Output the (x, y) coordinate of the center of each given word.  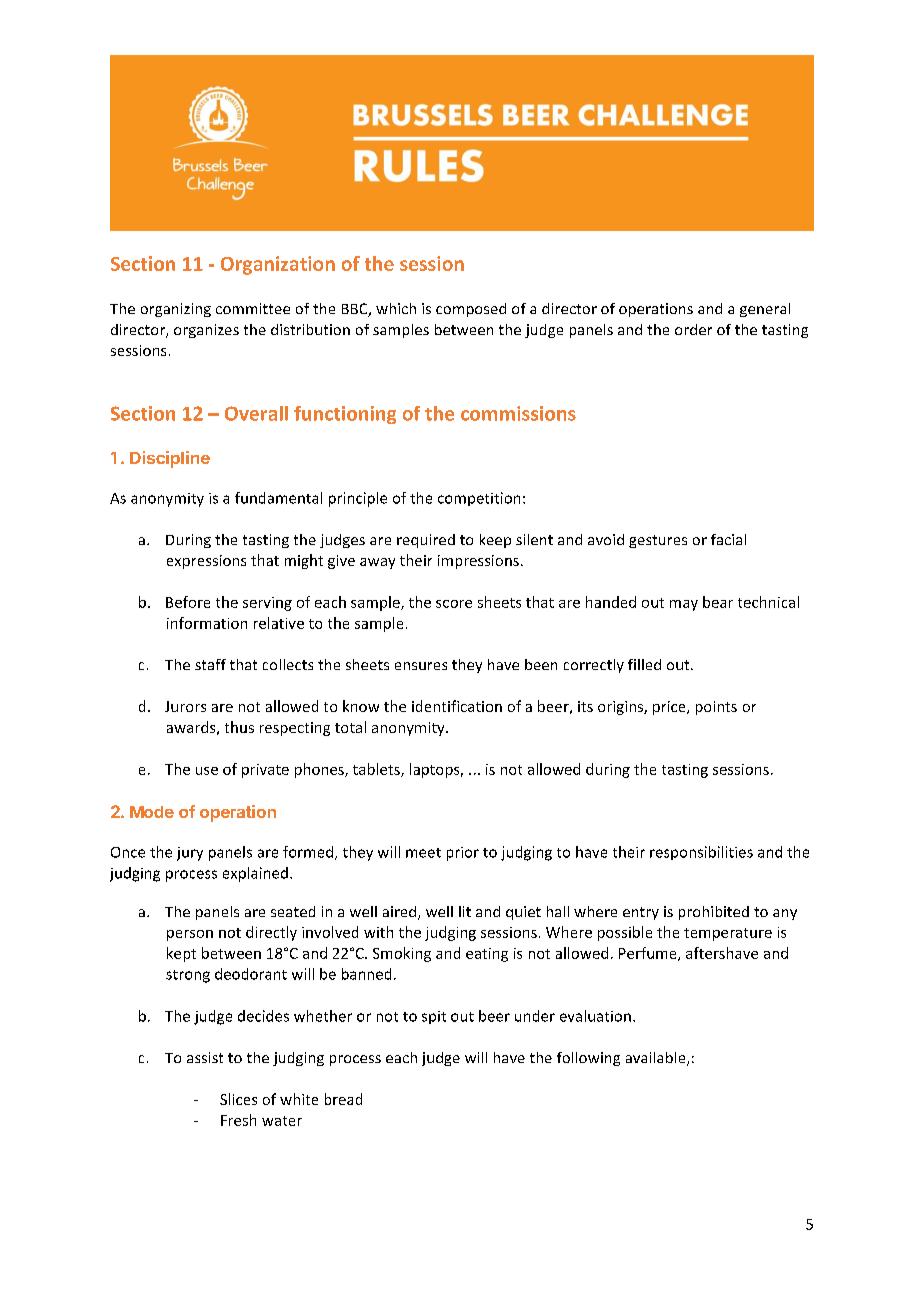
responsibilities (701, 853)
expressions (206, 562)
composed (471, 310)
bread (343, 1099)
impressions (478, 562)
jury (190, 854)
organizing (176, 310)
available (657, 1059)
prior (463, 854)
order (693, 329)
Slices (238, 1099)
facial (728, 539)
